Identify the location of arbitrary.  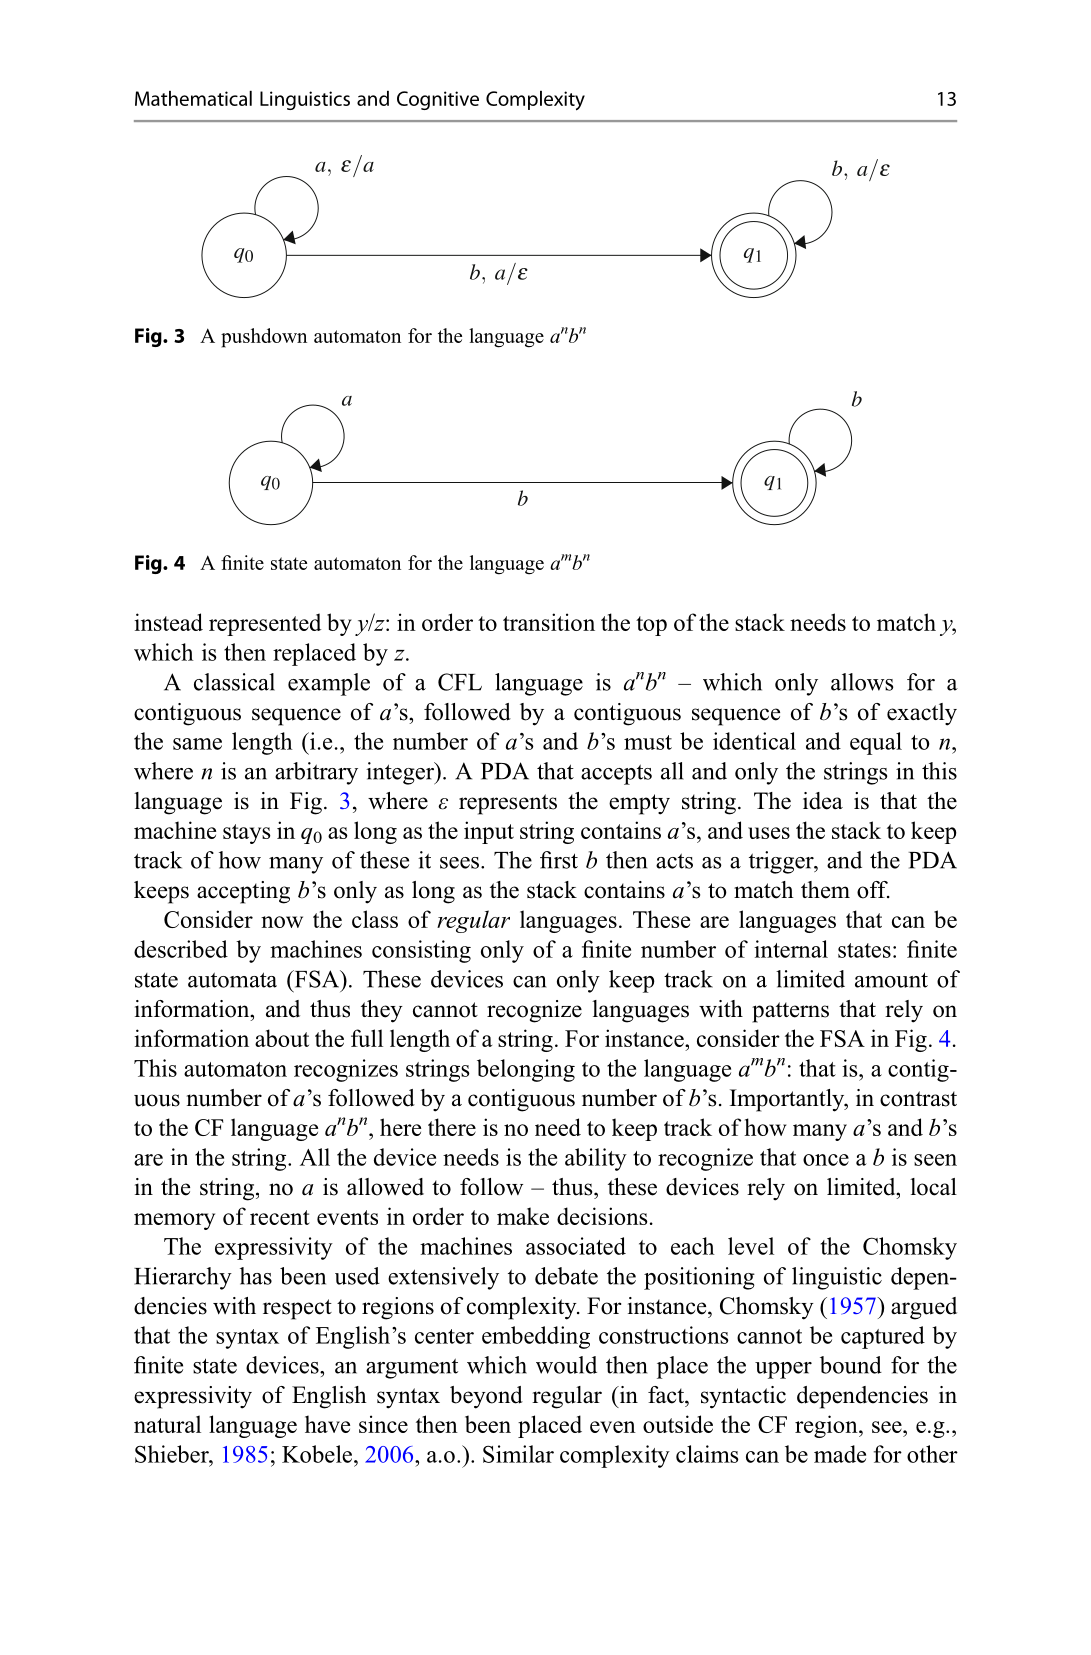
(316, 773).
